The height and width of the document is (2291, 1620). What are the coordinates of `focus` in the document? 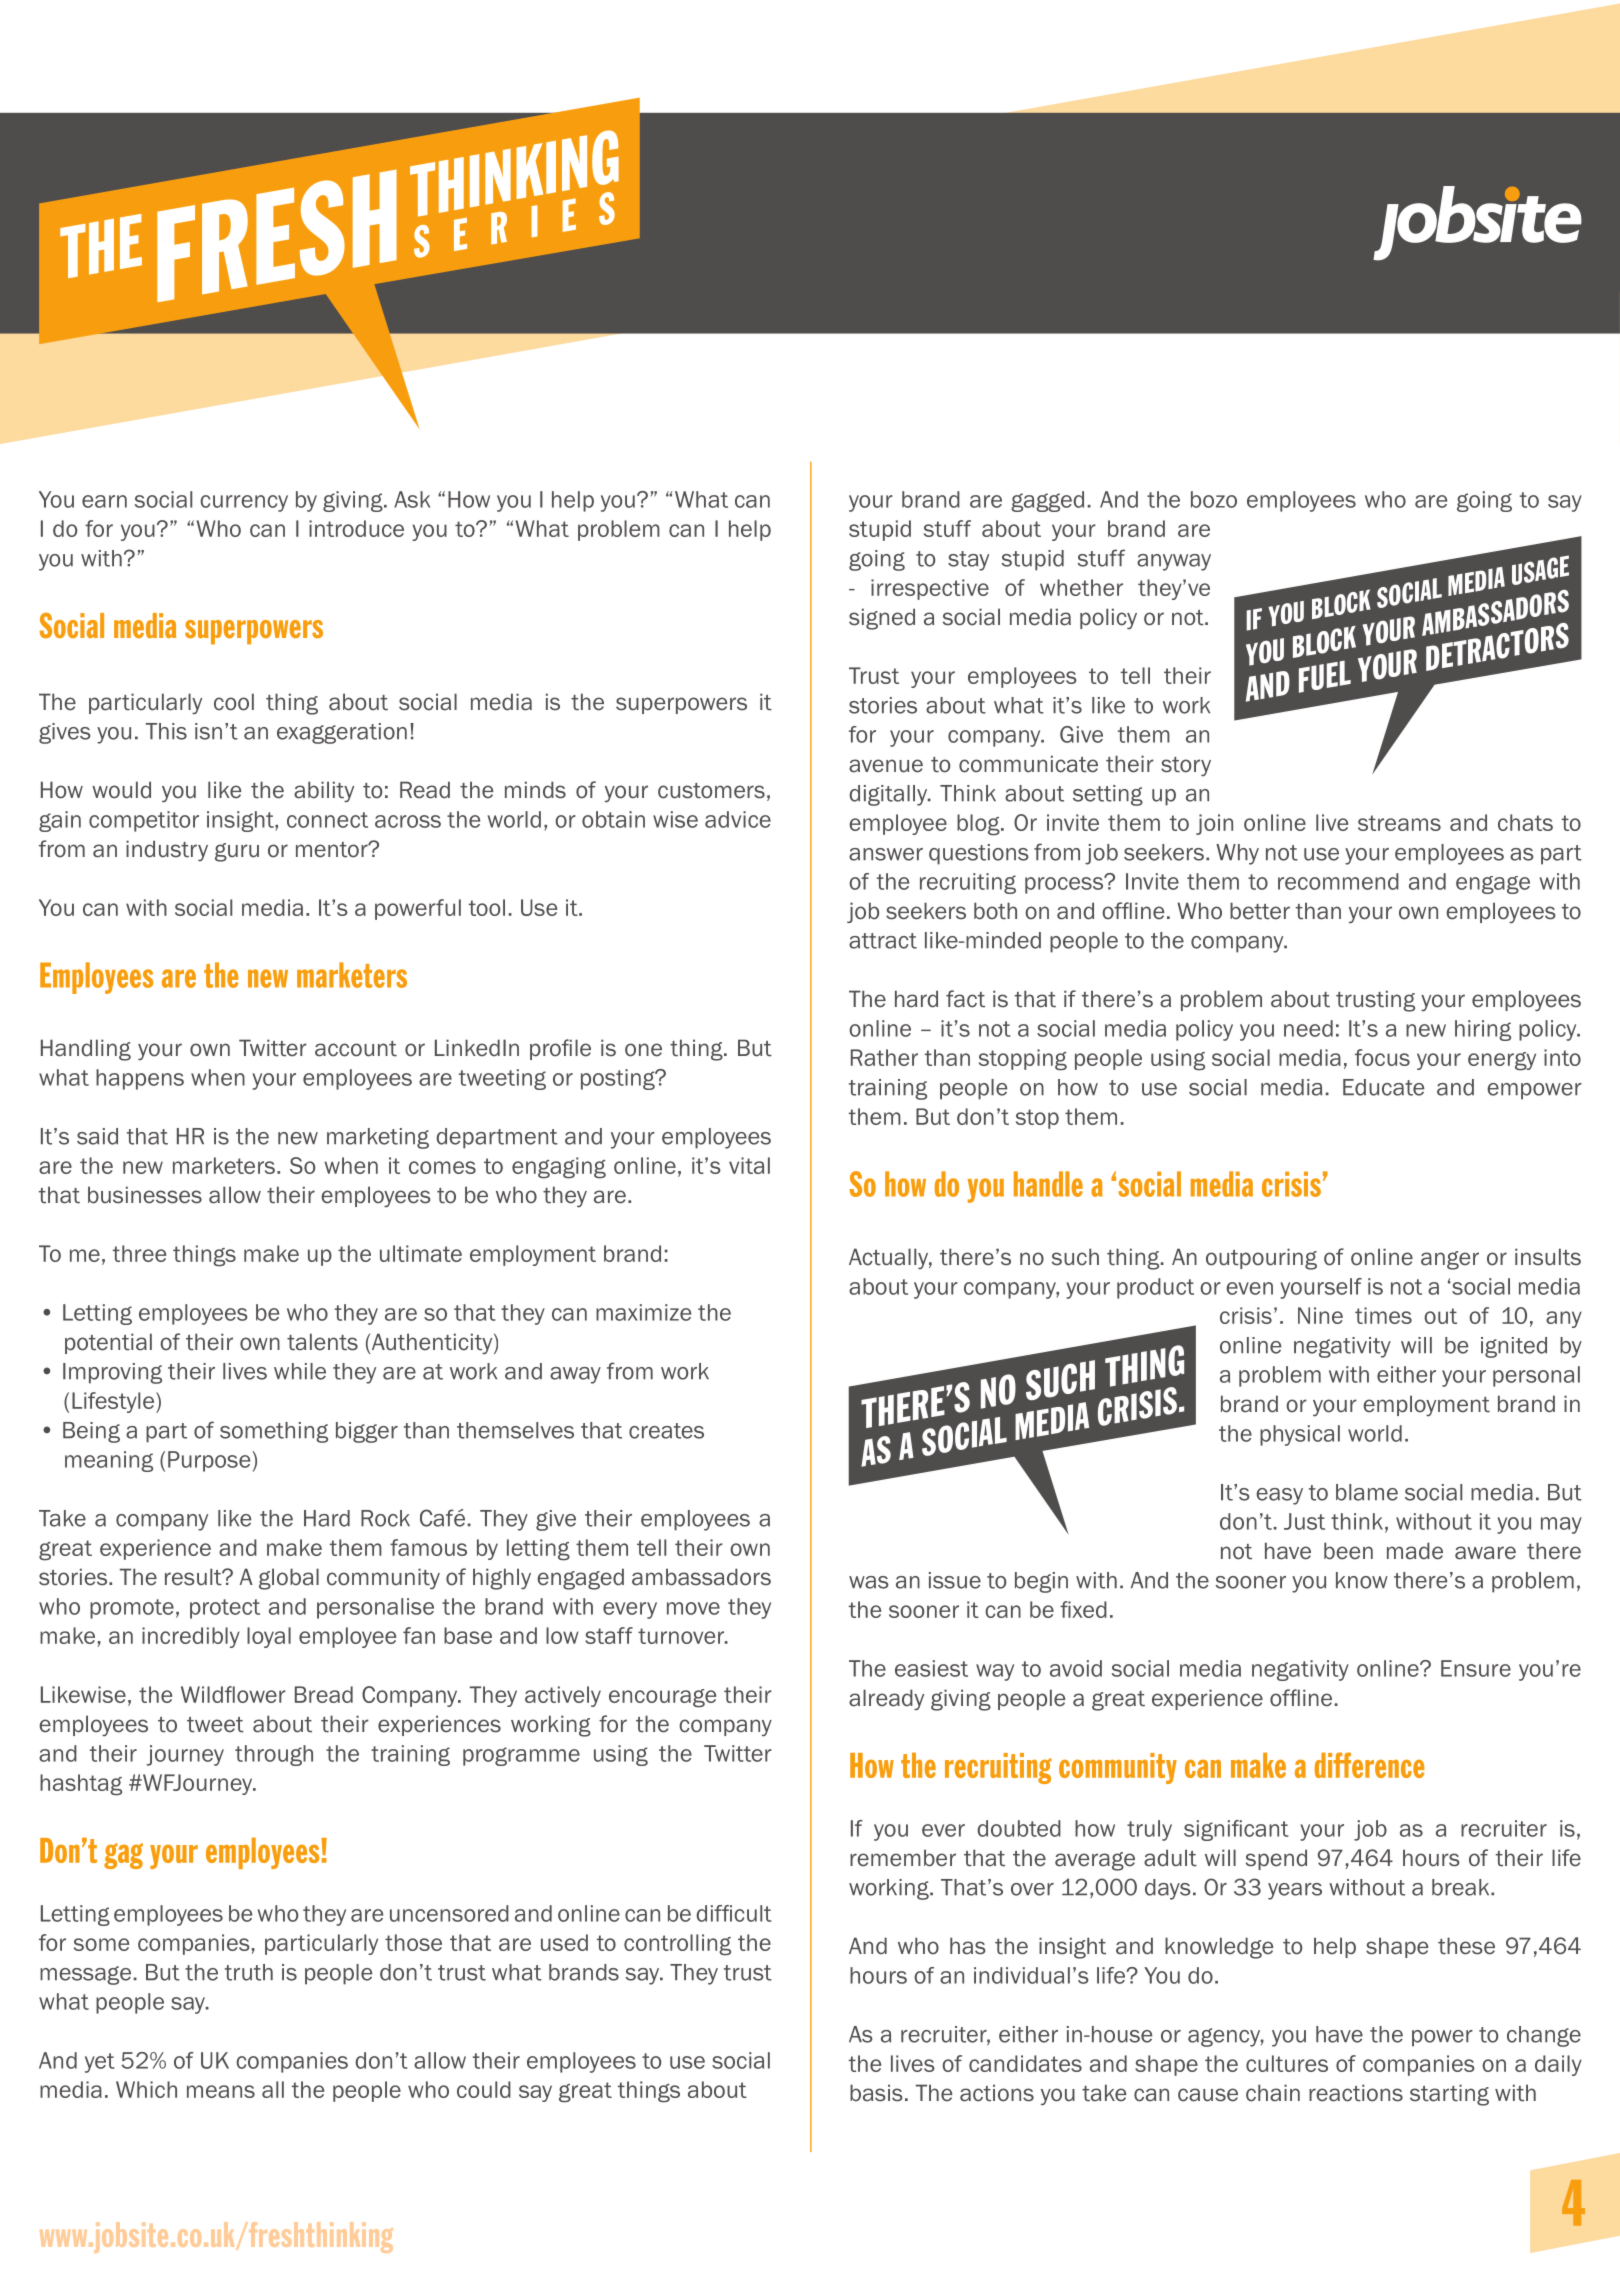 It's located at (1382, 1057).
